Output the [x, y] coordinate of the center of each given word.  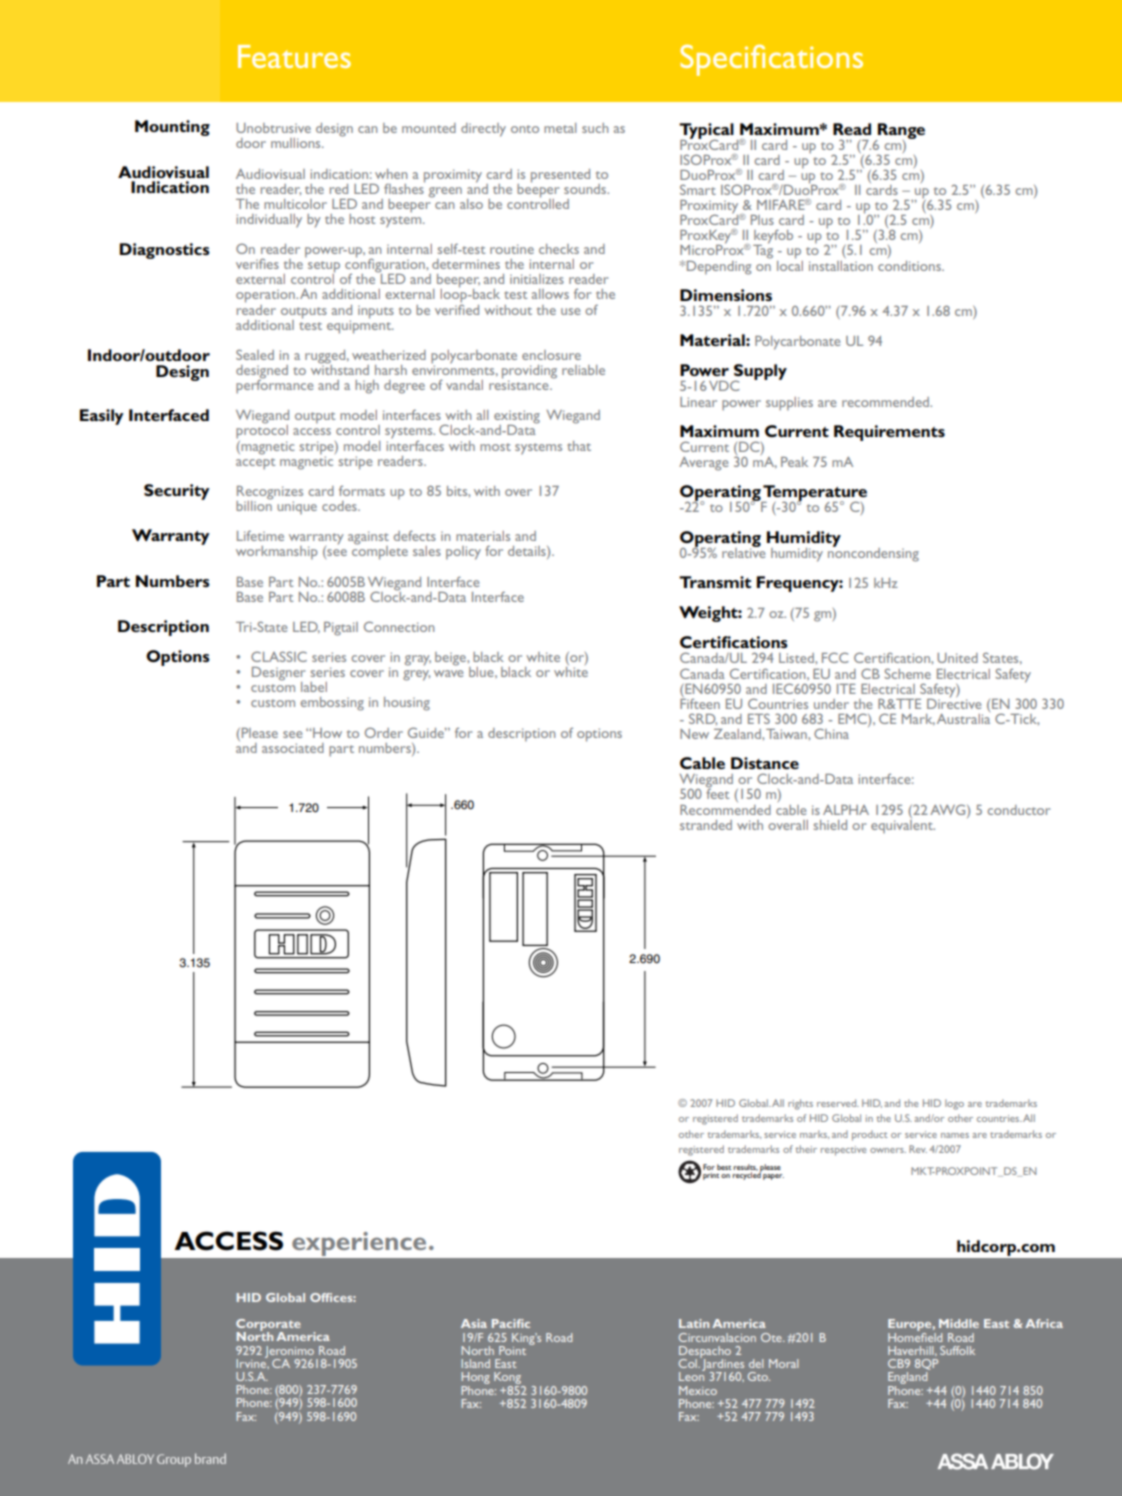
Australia [963, 717]
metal [560, 128]
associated [293, 748]
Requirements [889, 433]
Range [900, 132]
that [579, 446]
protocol [262, 431]
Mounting [172, 128]
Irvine [252, 1362]
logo [954, 1104]
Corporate [268, 1326]
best [724, 1167]
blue [482, 672]
